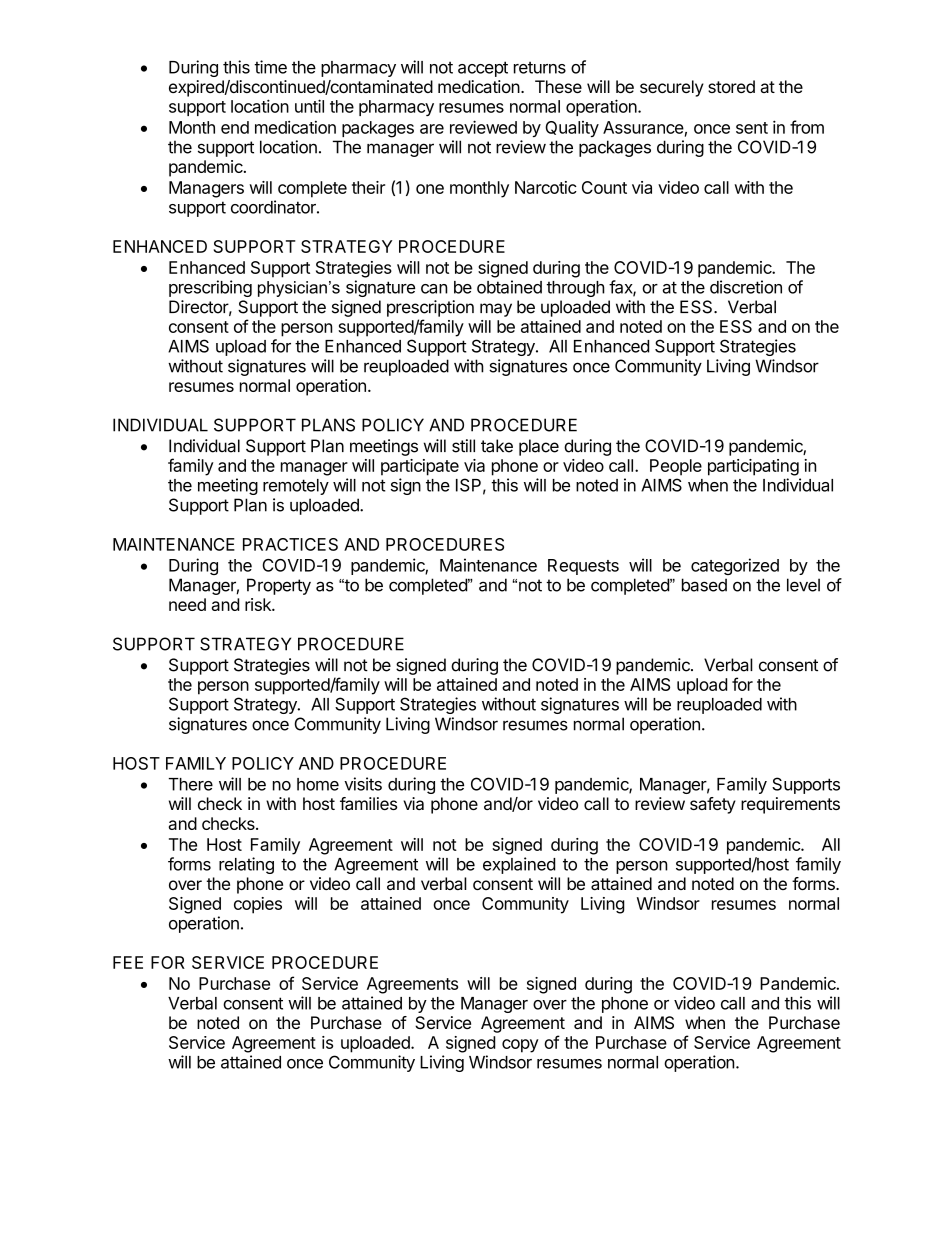 The width and height of the screenshot is (952, 1233). Describe the element at coordinates (128, 962) in the screenshot. I see `FEE` at that location.
